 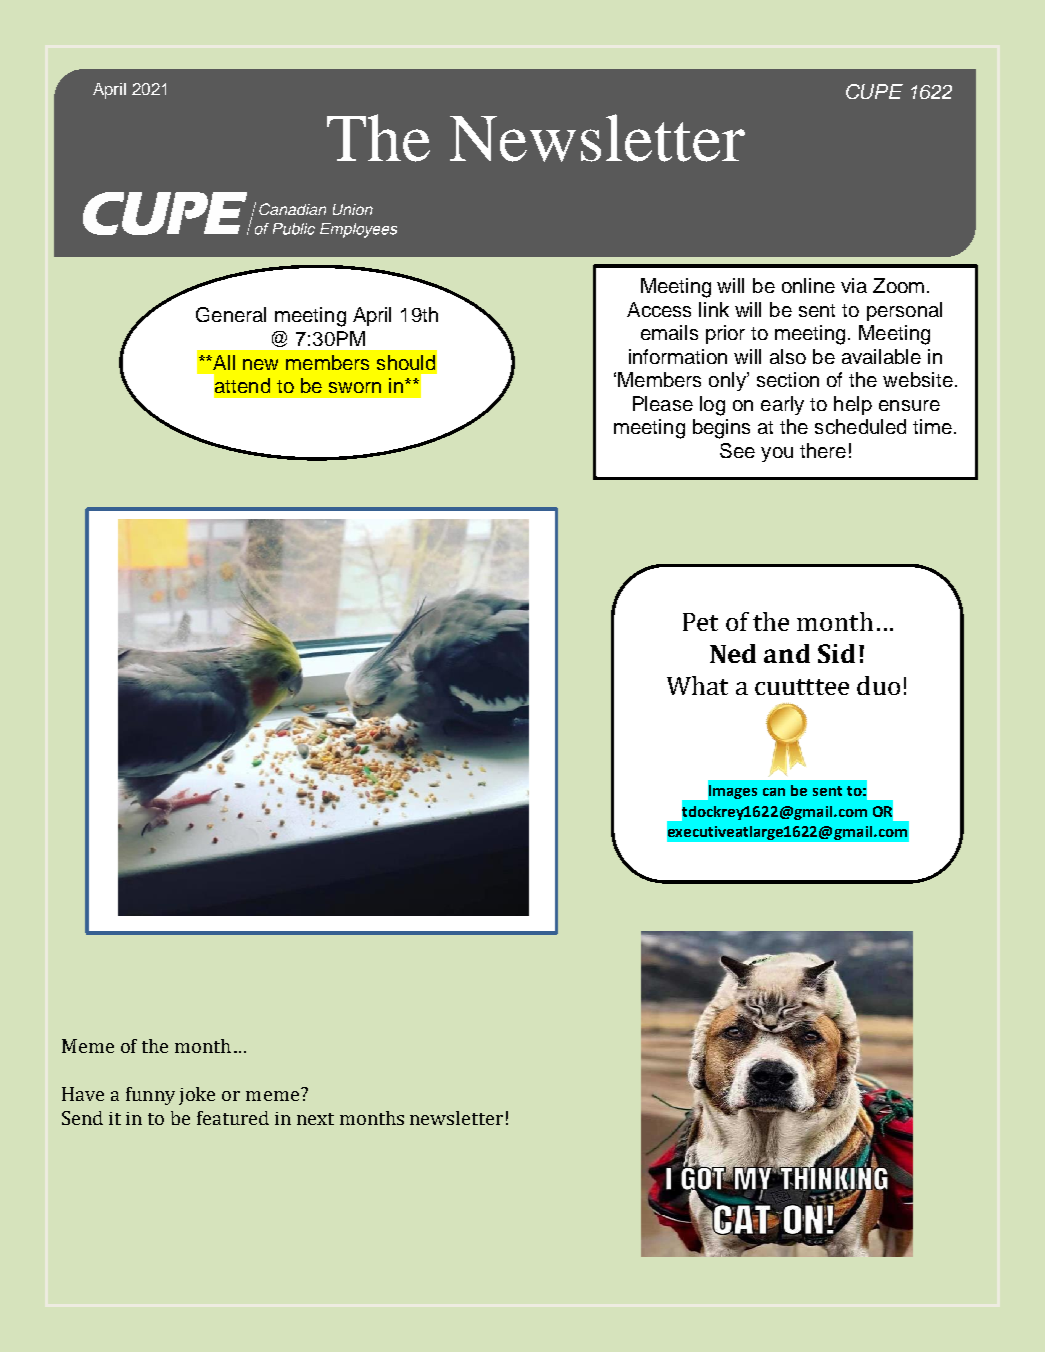 What do you see at coordinates (233, 1118) in the screenshot?
I see `featured` at bounding box center [233, 1118].
